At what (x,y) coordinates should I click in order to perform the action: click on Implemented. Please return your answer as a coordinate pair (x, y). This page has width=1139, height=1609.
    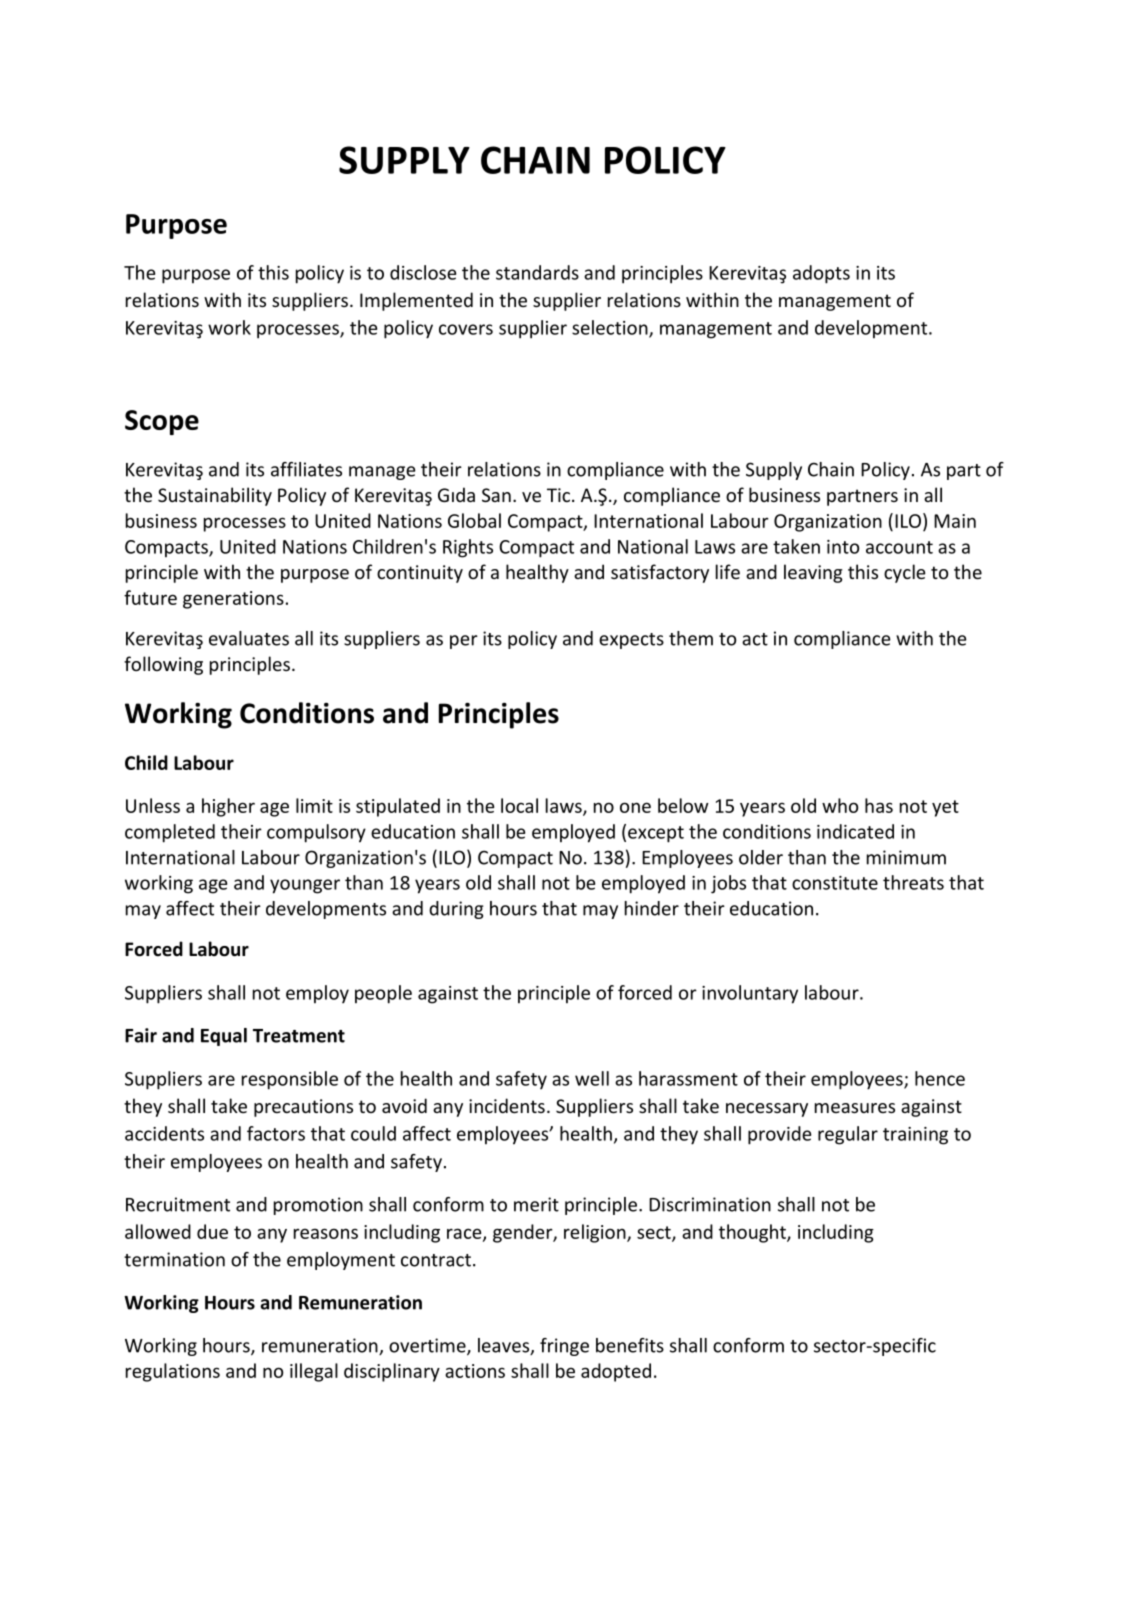
    Looking at the image, I should click on (416, 301).
